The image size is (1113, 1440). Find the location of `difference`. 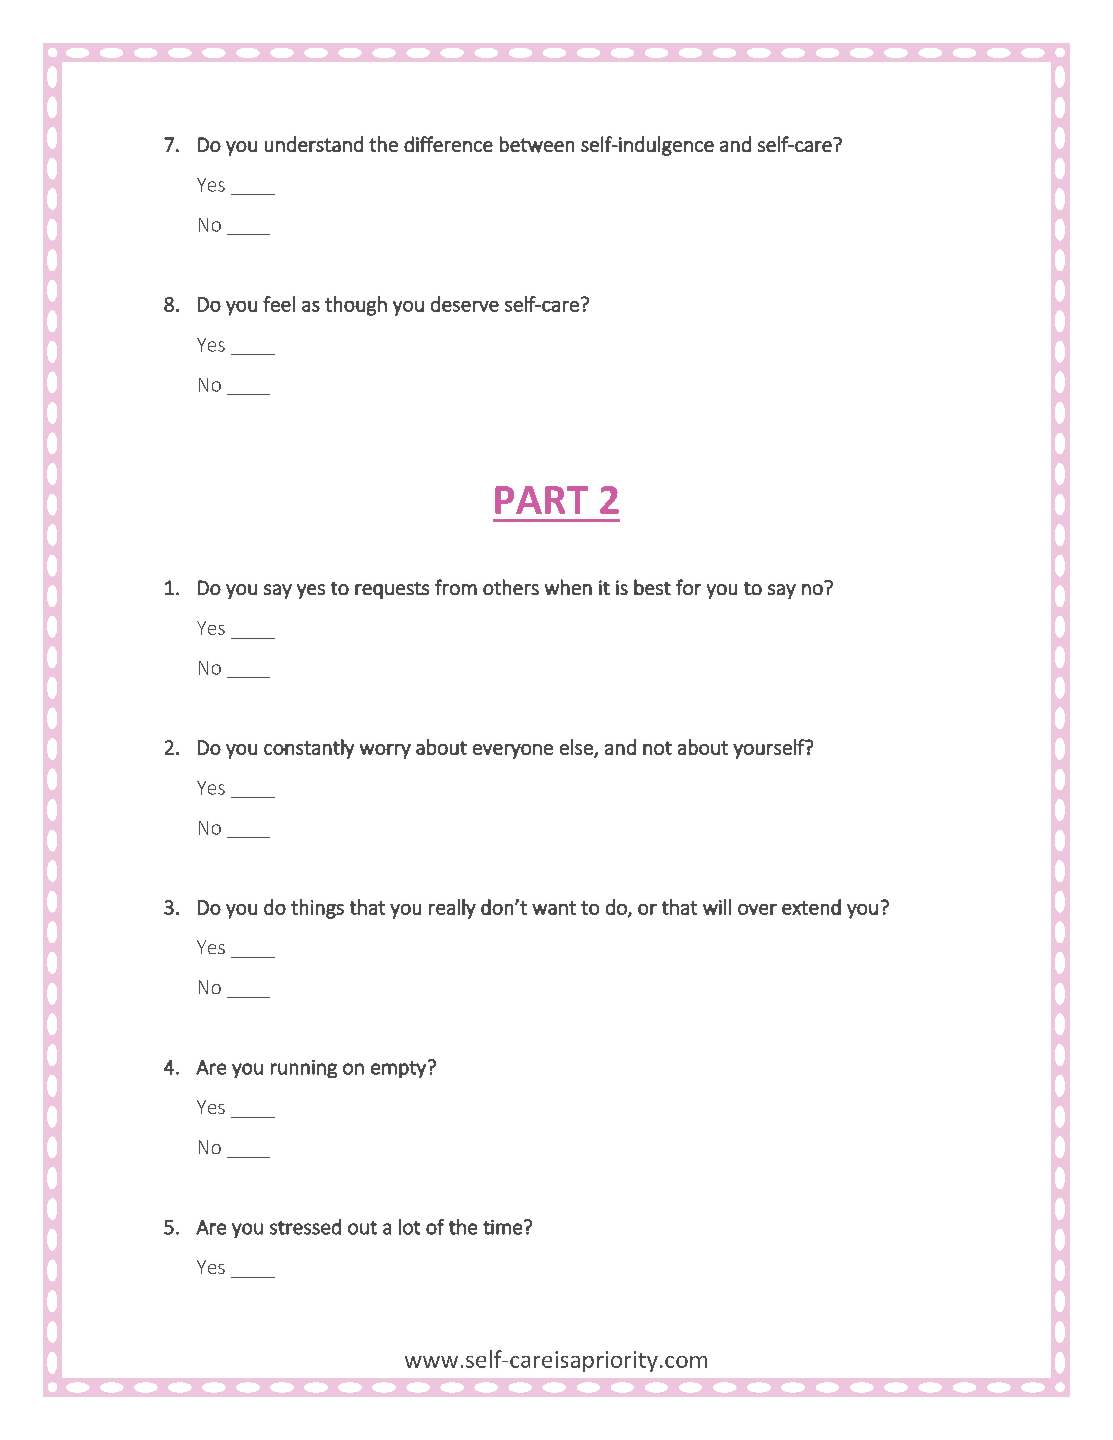

difference is located at coordinates (448, 144).
